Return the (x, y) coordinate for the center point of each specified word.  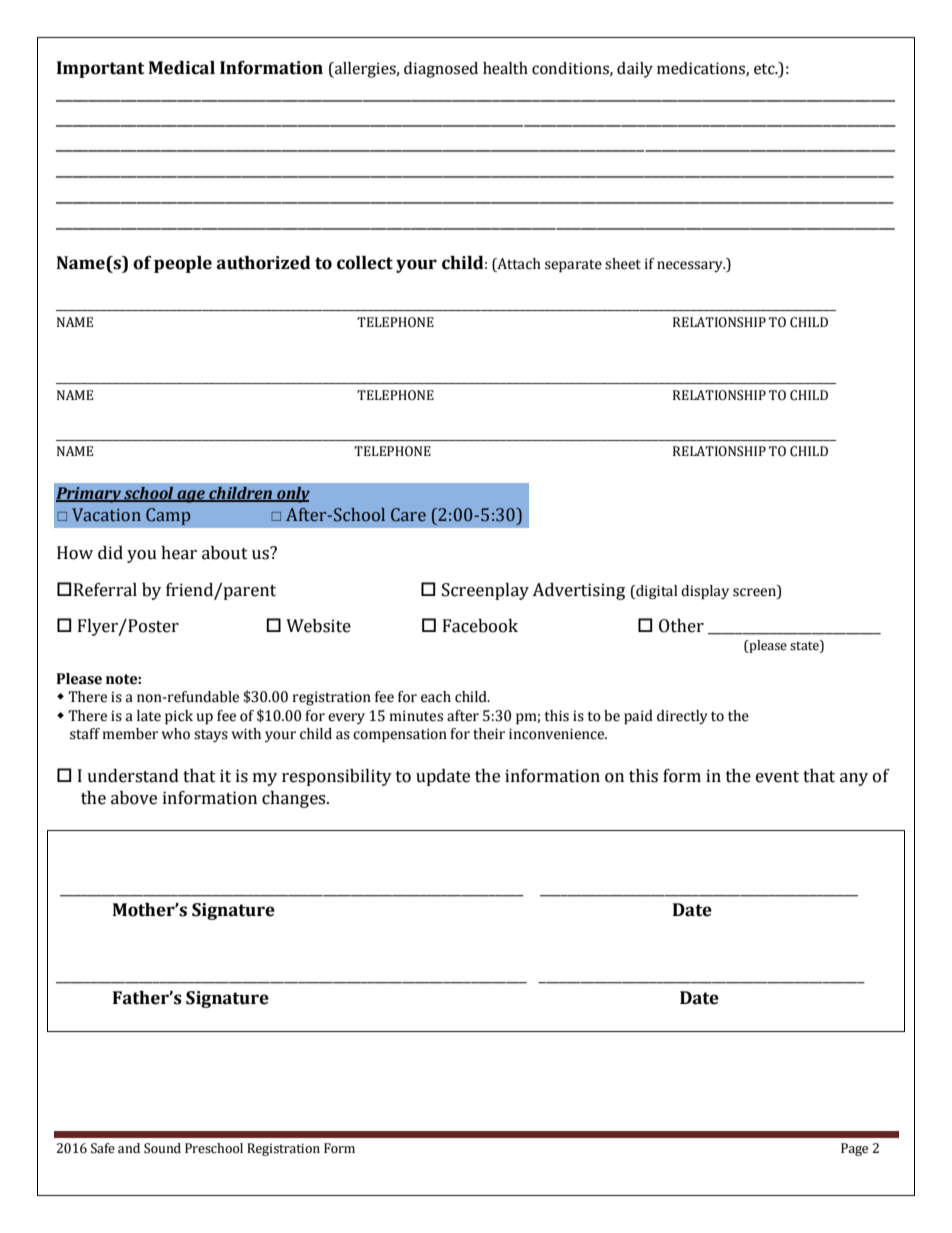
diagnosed (441, 70)
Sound (162, 1148)
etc (765, 69)
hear (179, 553)
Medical (182, 68)
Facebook (480, 626)
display (705, 592)
